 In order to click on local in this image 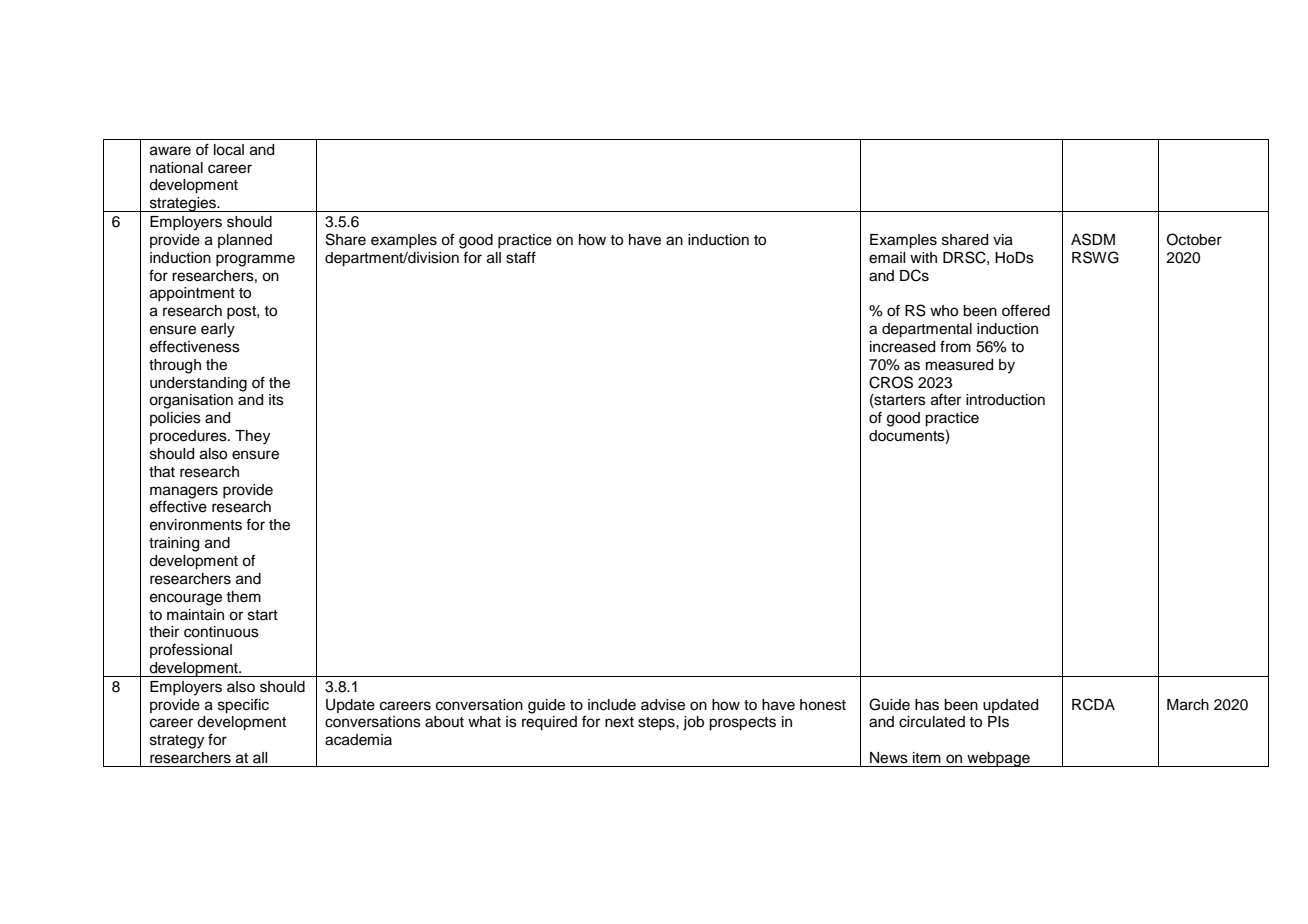, I will do `click(229, 150)`.
